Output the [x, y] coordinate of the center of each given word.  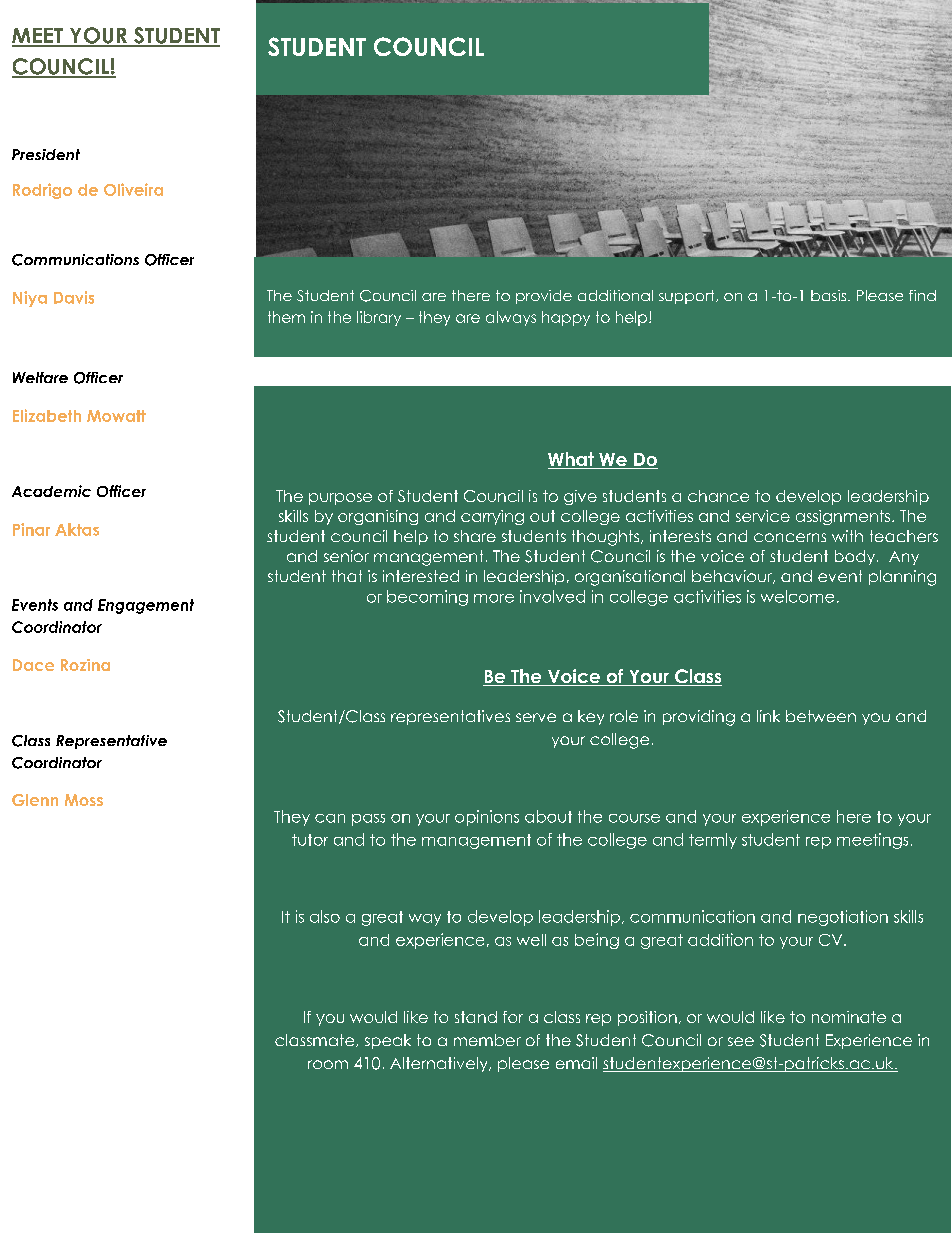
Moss [84, 800]
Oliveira [133, 189]
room [328, 1064]
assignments [843, 517]
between [821, 716]
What [572, 460]
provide [544, 297]
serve [536, 717]
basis [828, 295]
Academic [51, 491]
